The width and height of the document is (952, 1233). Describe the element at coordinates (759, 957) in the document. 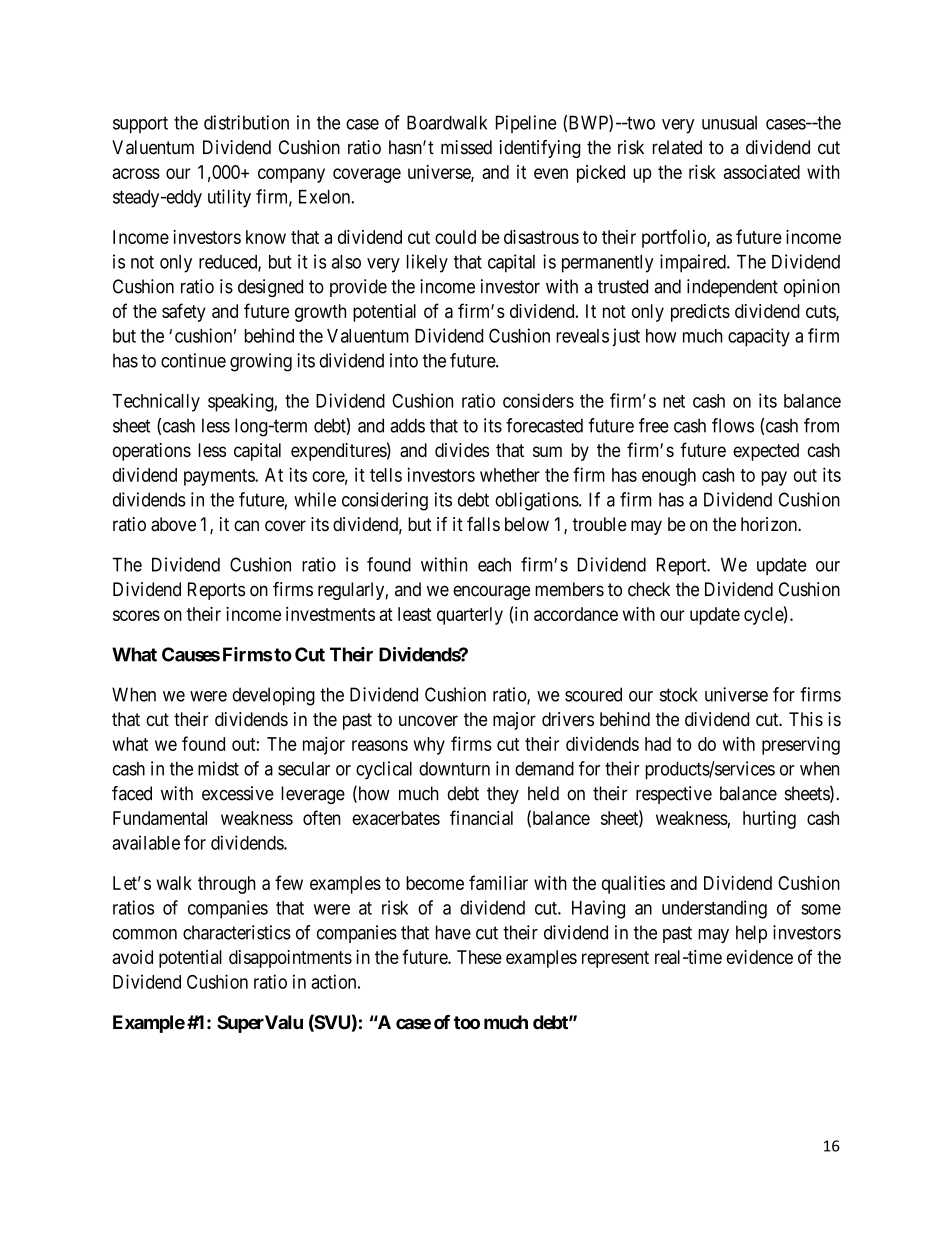

I see `evidence` at that location.
